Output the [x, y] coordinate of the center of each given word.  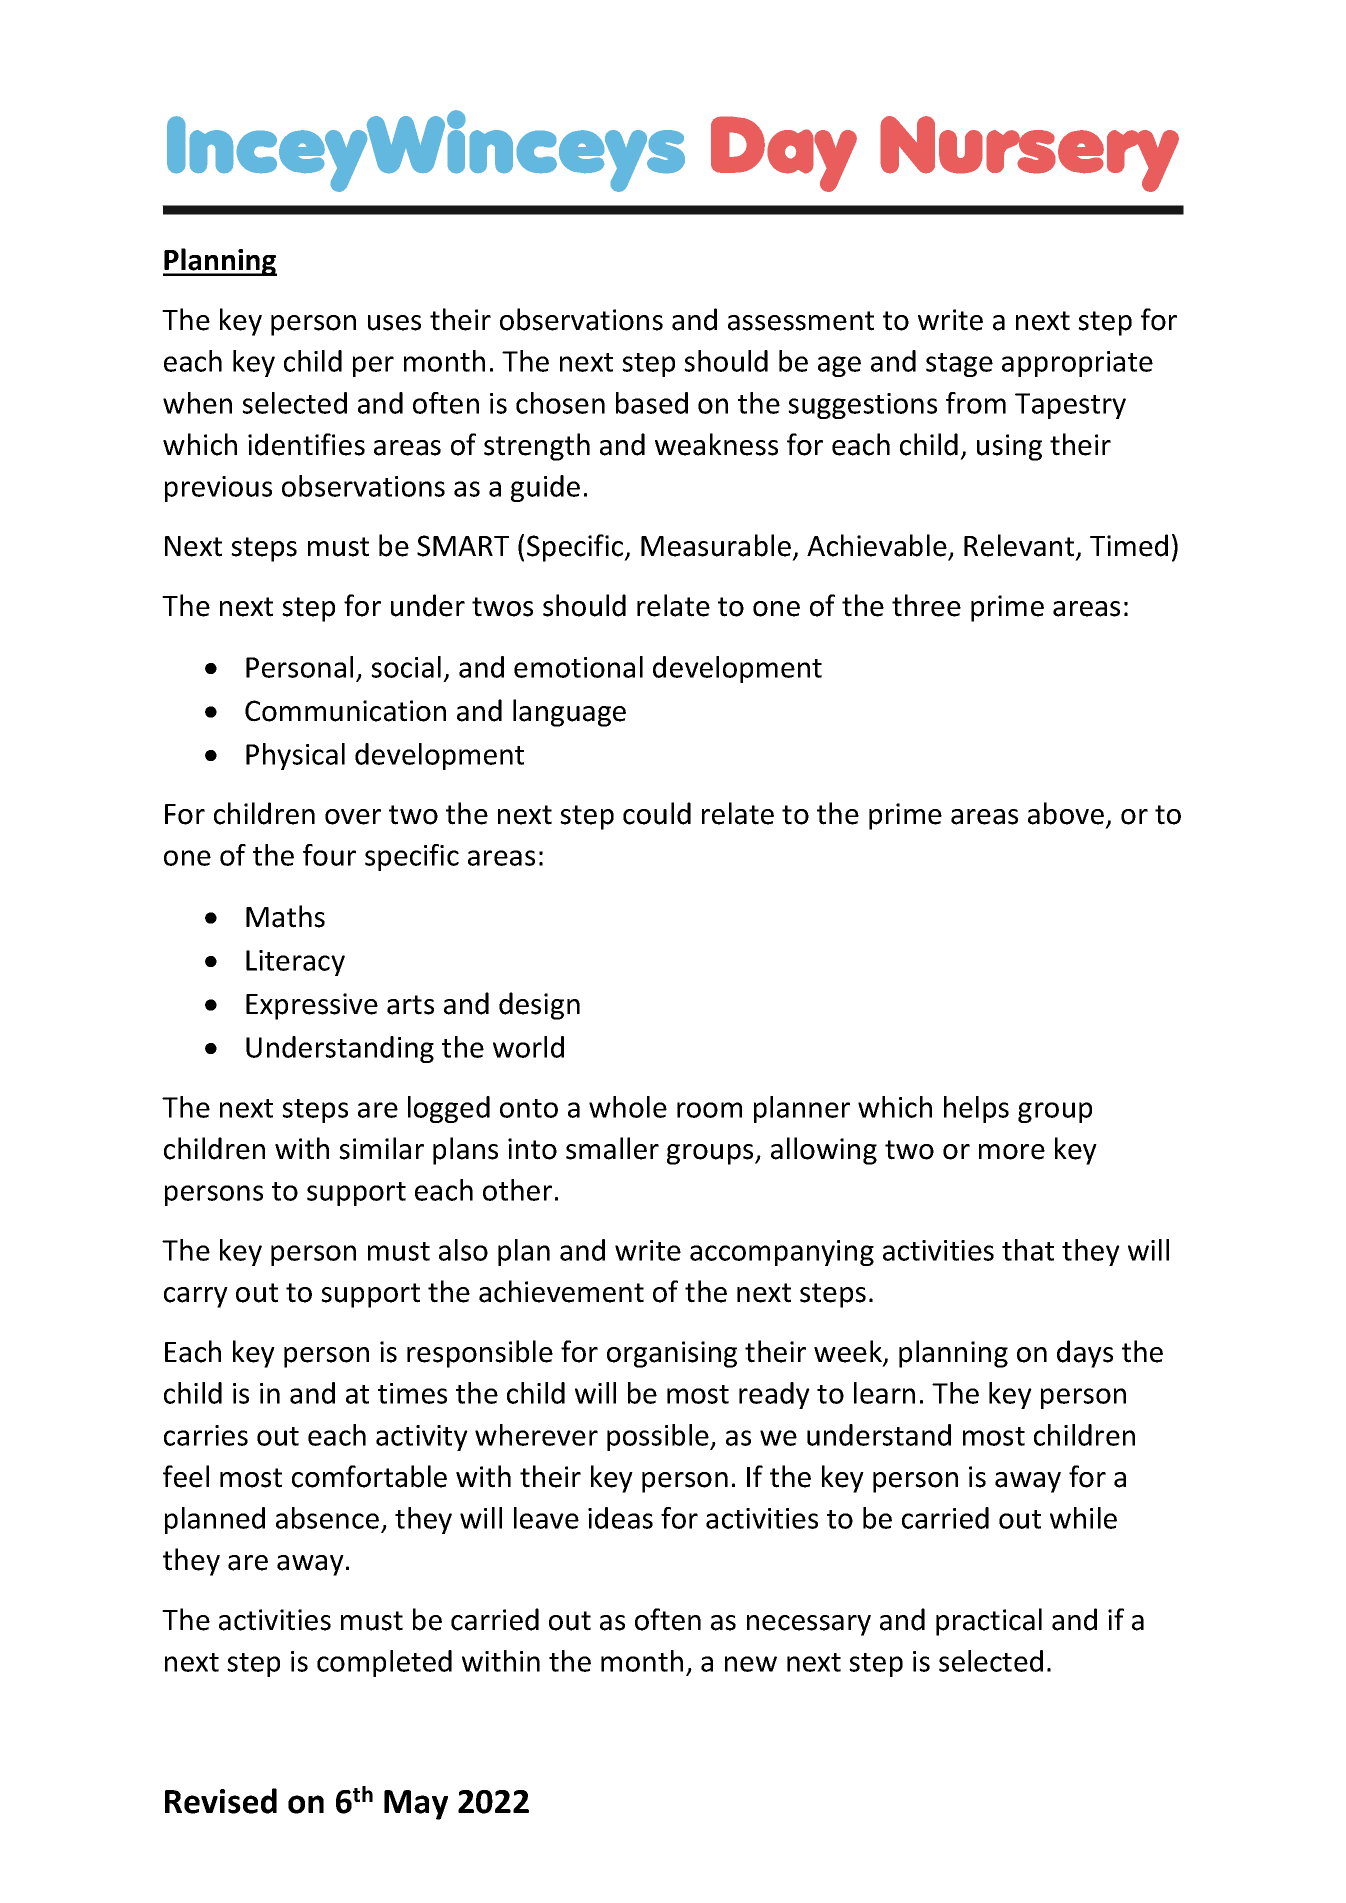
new [751, 1664]
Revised [221, 1801]
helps [976, 1109]
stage [959, 365]
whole [628, 1107]
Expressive [312, 1006]
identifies [306, 444]
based [652, 403]
